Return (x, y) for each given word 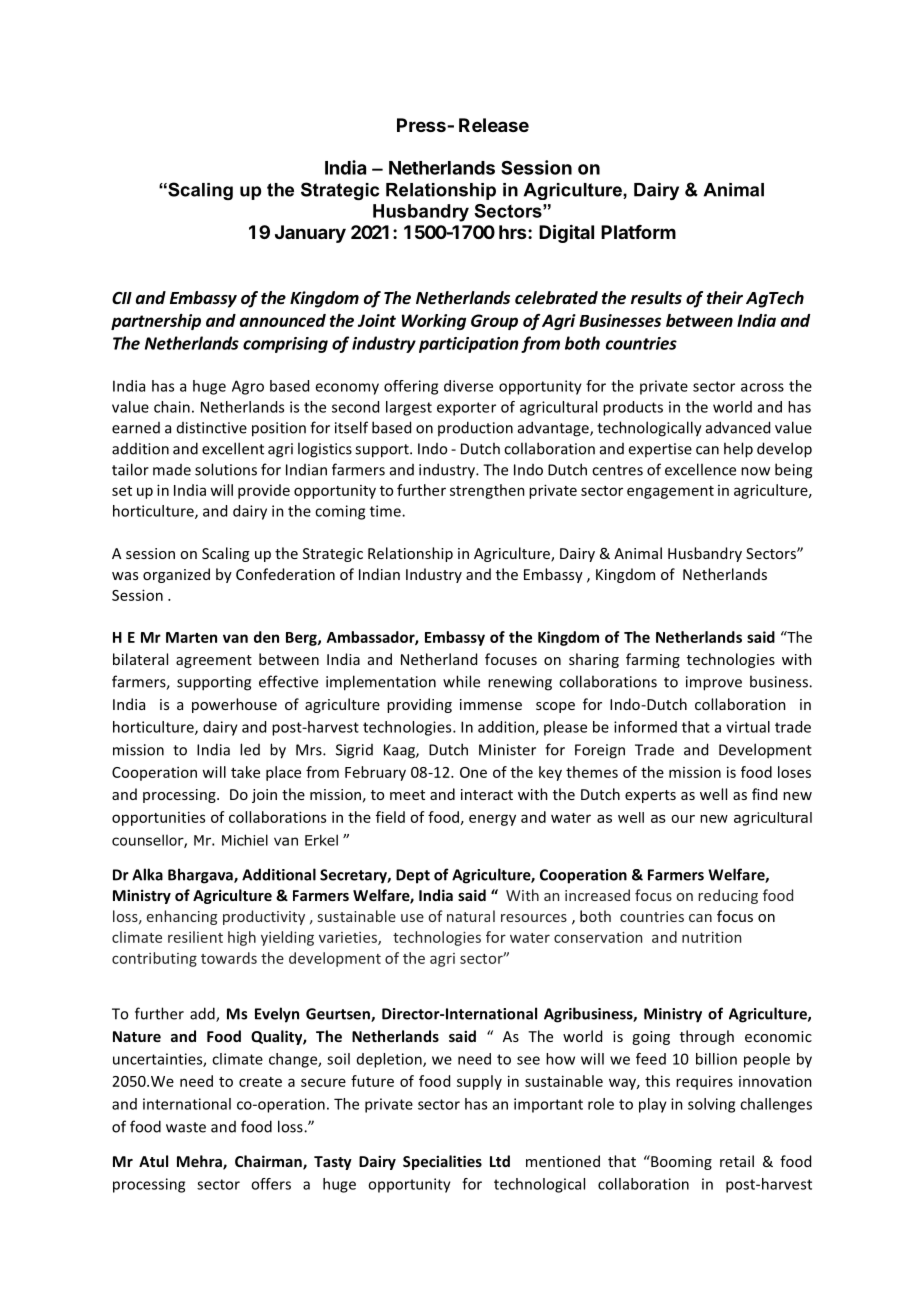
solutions (226, 469)
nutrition (711, 937)
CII (122, 298)
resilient (195, 937)
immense (491, 704)
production (475, 428)
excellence (700, 469)
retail (737, 1161)
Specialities (442, 1162)
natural (471, 916)
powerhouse (234, 705)
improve (714, 683)
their (725, 298)
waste (186, 1127)
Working (434, 322)
